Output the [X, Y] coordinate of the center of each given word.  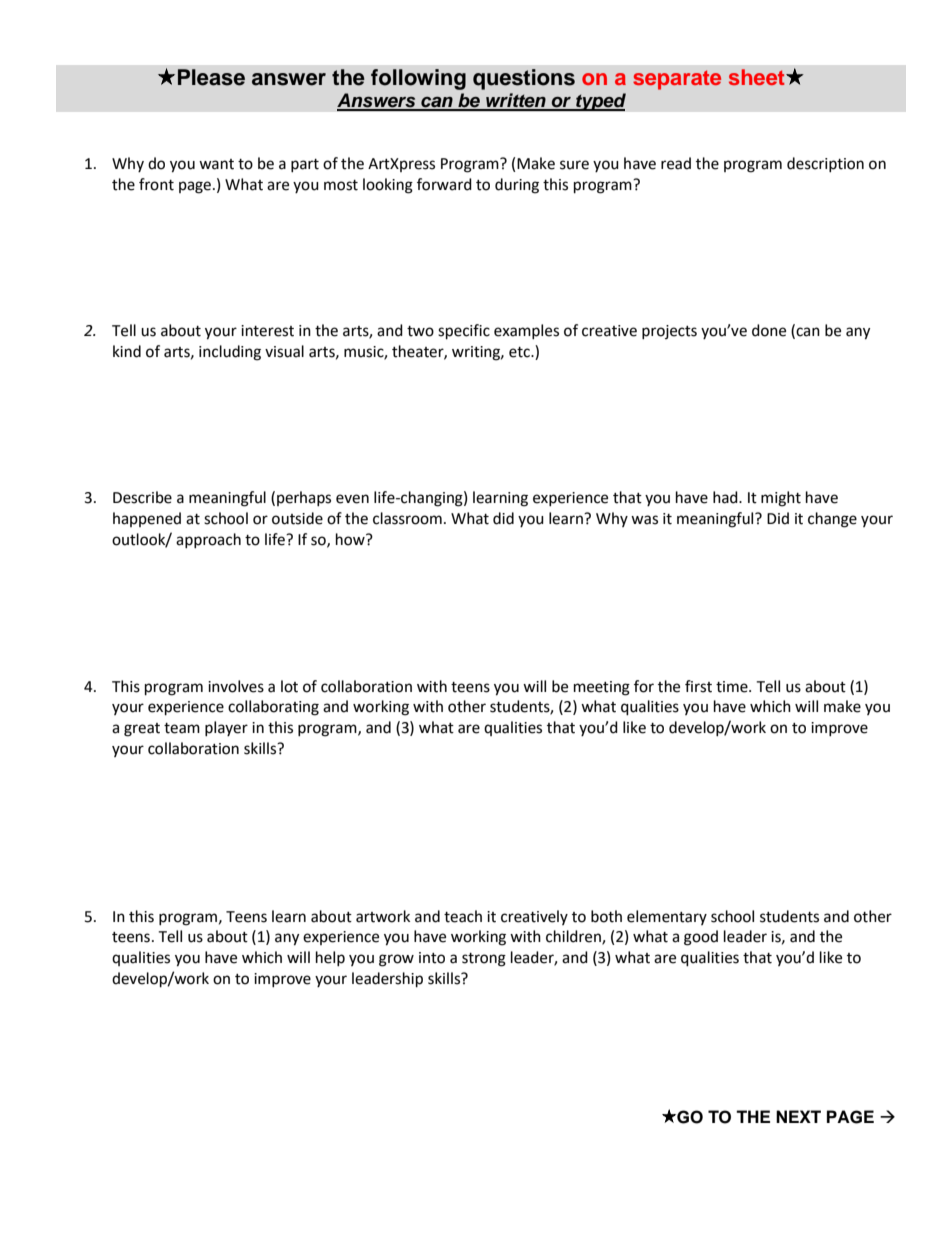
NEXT [798, 1116]
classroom [407, 518]
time [733, 687]
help [330, 958]
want [216, 164]
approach [208, 540]
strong [484, 960]
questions [524, 79]
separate [677, 80]
